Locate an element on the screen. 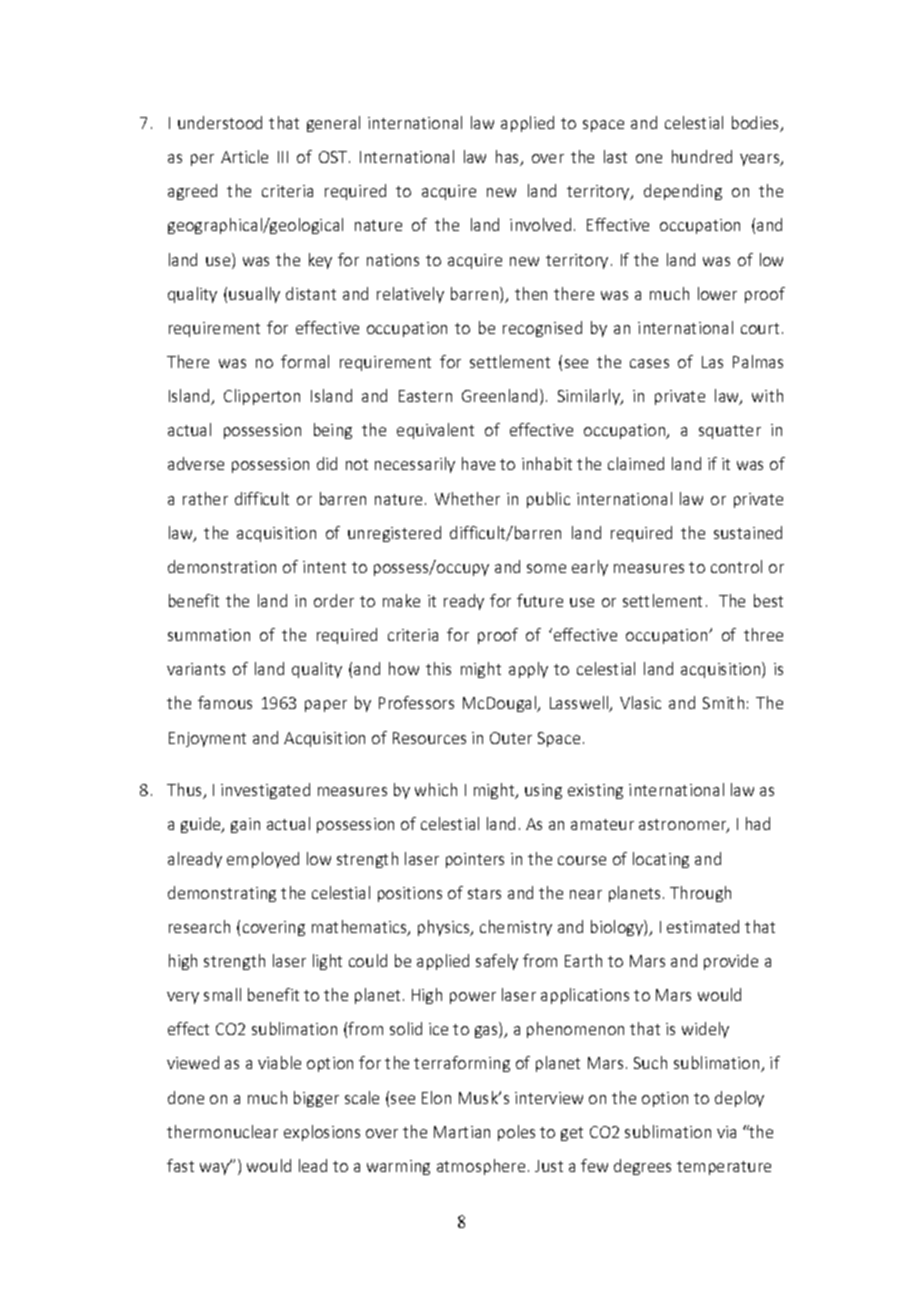 The width and height of the screenshot is (924, 1308). estimated is located at coordinates (703, 926).
